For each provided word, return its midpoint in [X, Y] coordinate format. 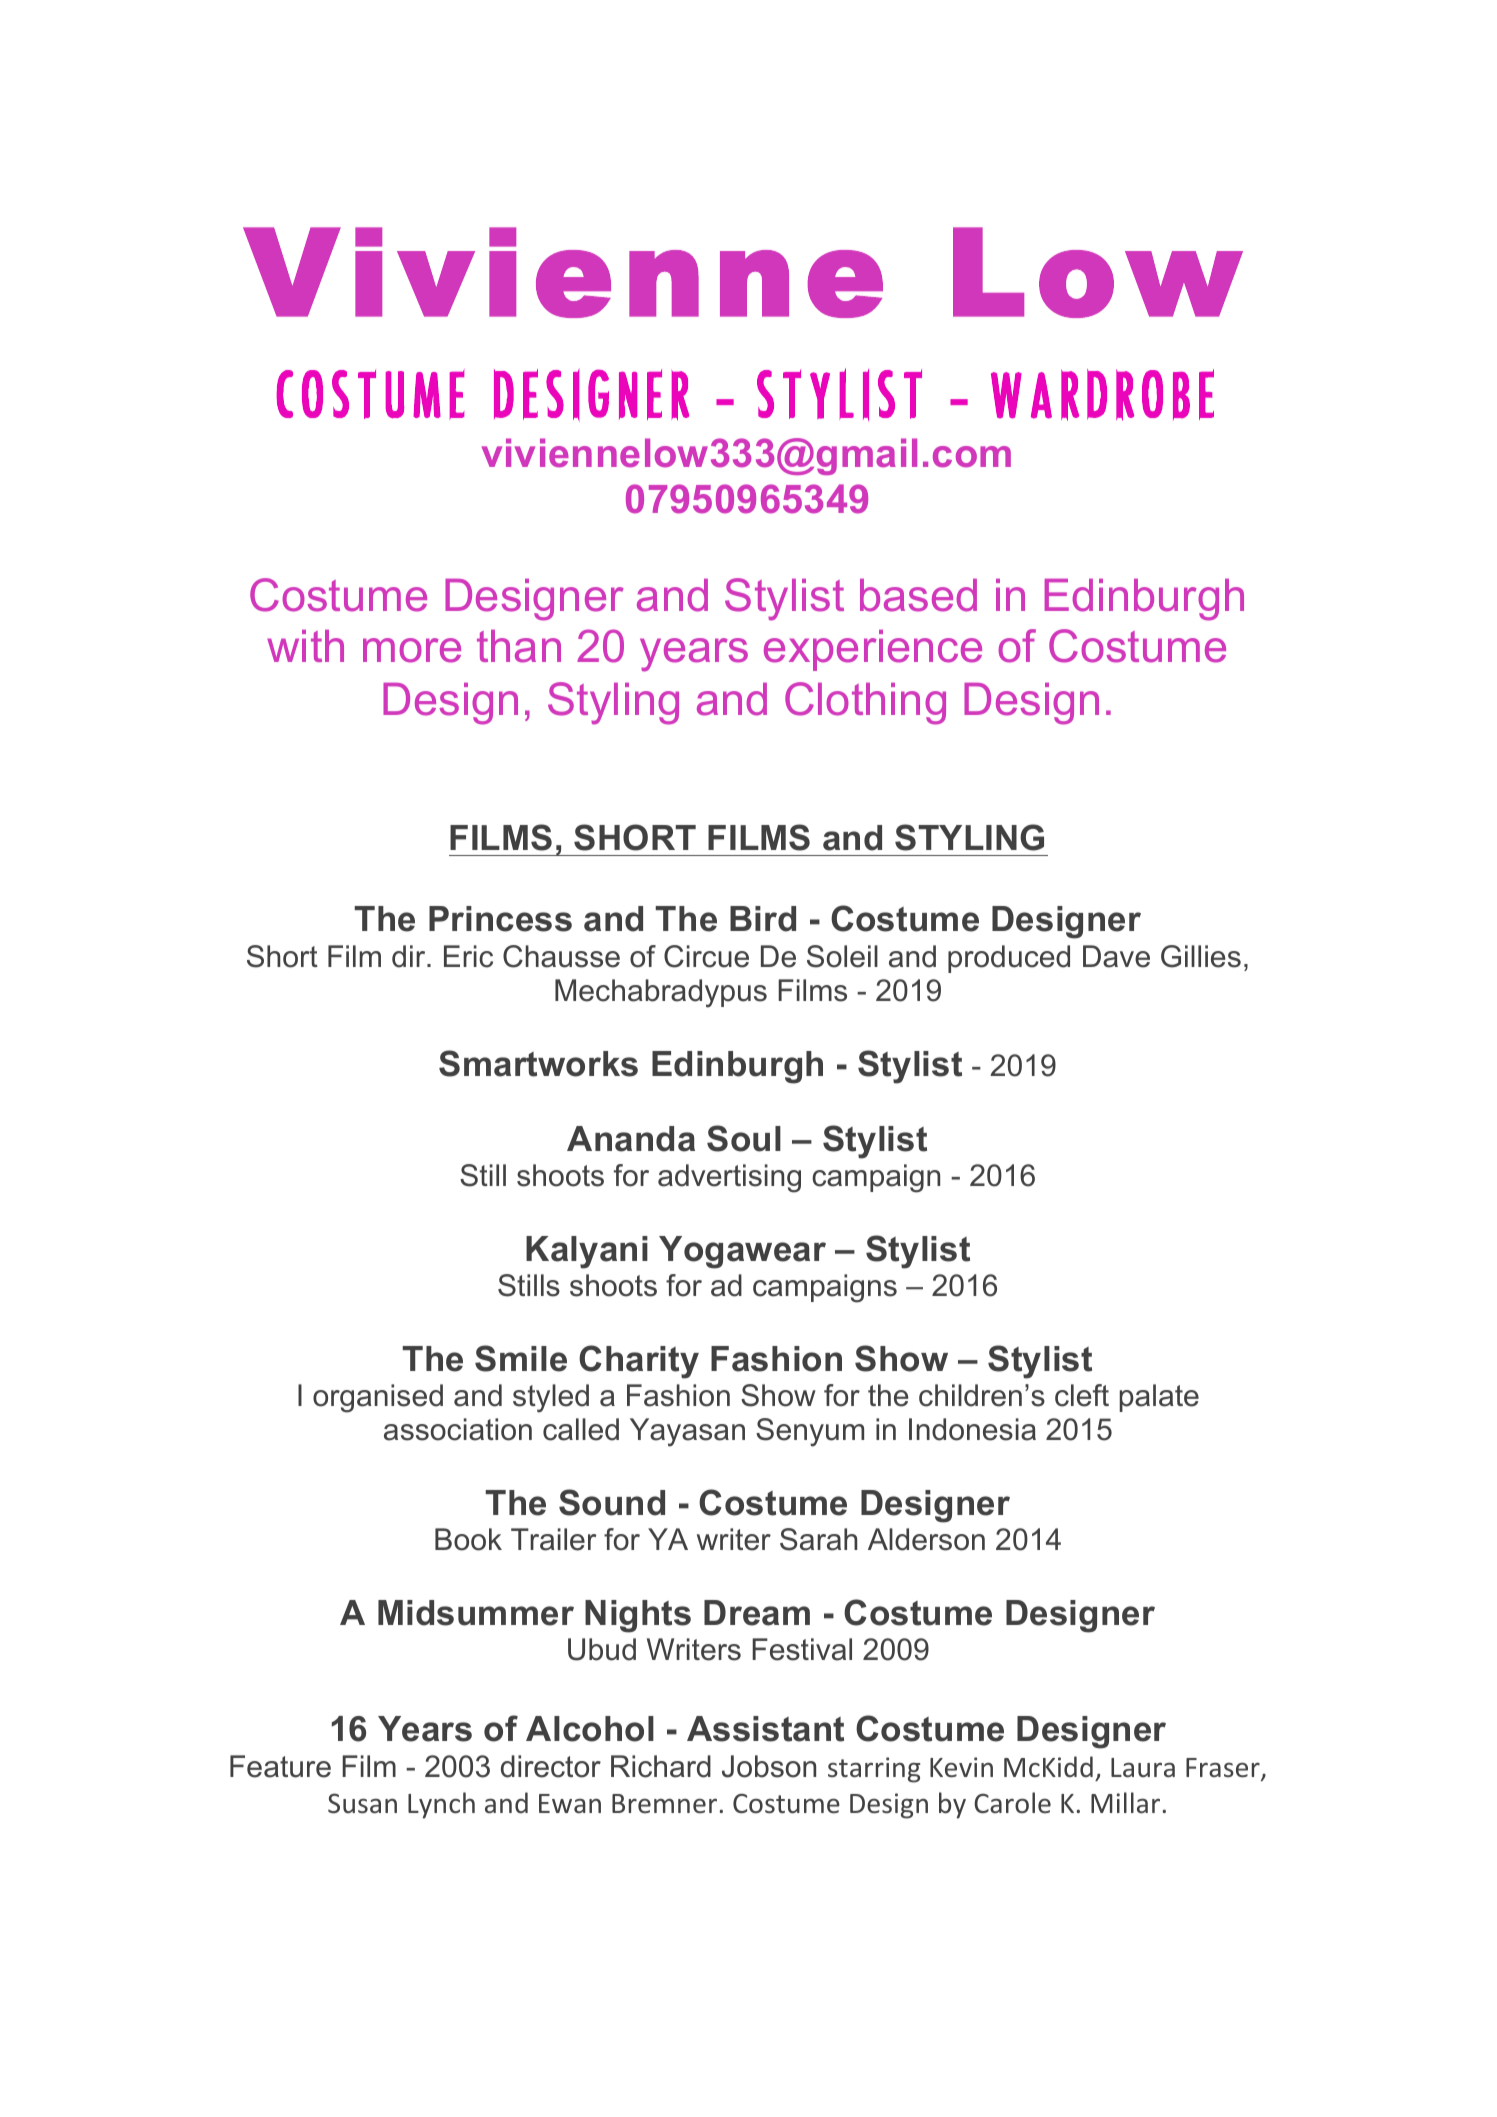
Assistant [765, 1729]
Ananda [631, 1139]
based [918, 595]
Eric [468, 956]
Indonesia [972, 1429]
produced [1009, 959]
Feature [280, 1766]
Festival [802, 1649]
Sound [612, 1502]
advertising [729, 1178]
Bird [763, 919]
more [412, 650]
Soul [744, 1138]
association [458, 1429]
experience [873, 650]
